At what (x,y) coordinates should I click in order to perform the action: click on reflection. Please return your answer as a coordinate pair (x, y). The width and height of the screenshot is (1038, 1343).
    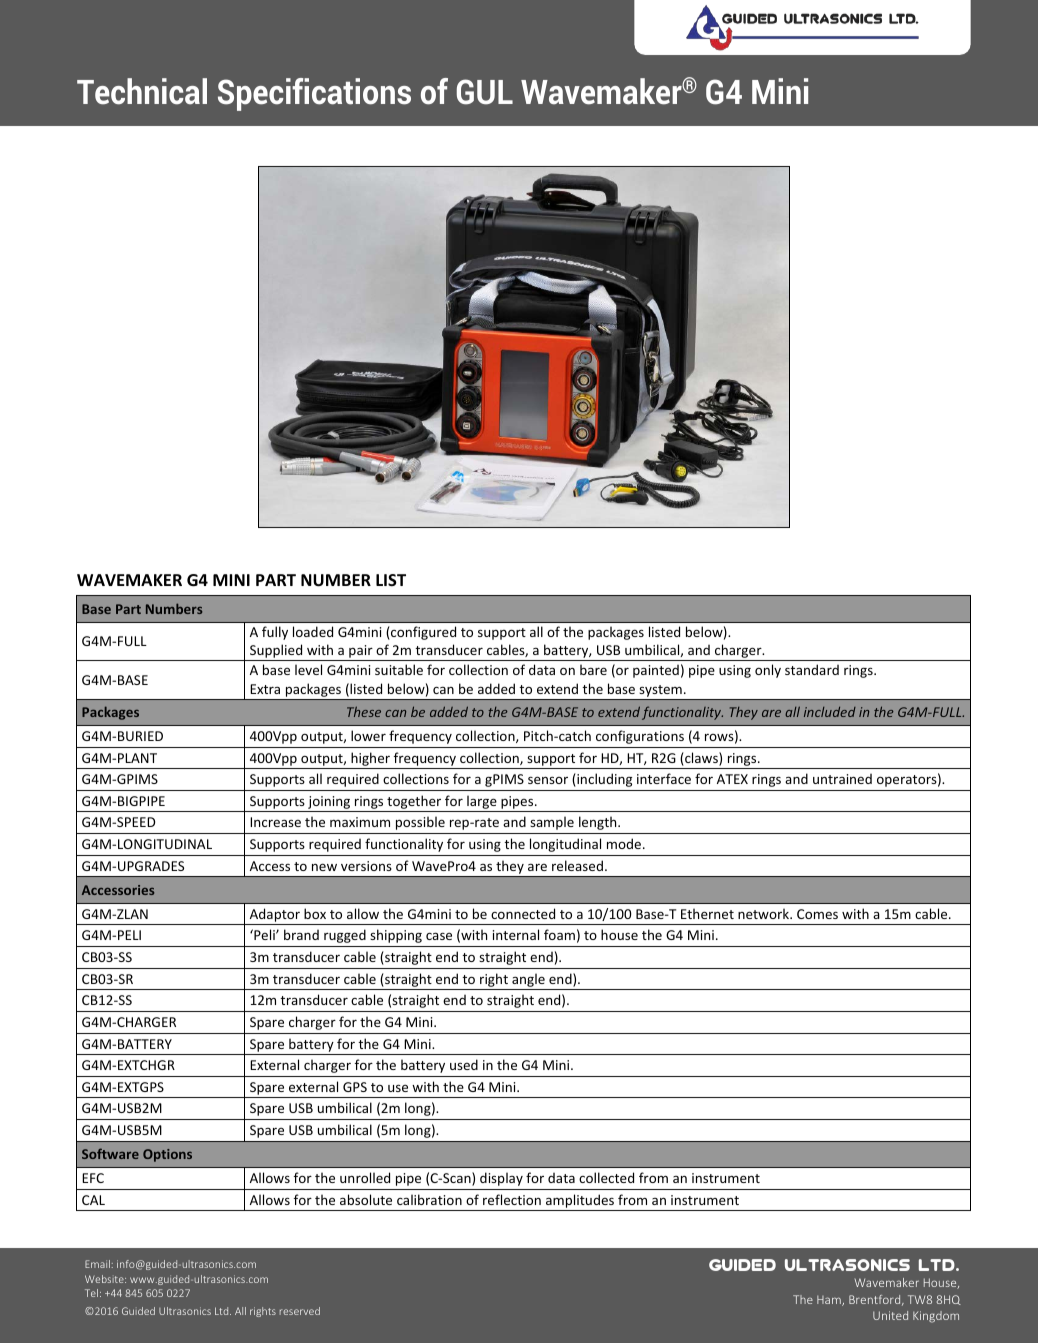
    Looking at the image, I should click on (512, 1199).
